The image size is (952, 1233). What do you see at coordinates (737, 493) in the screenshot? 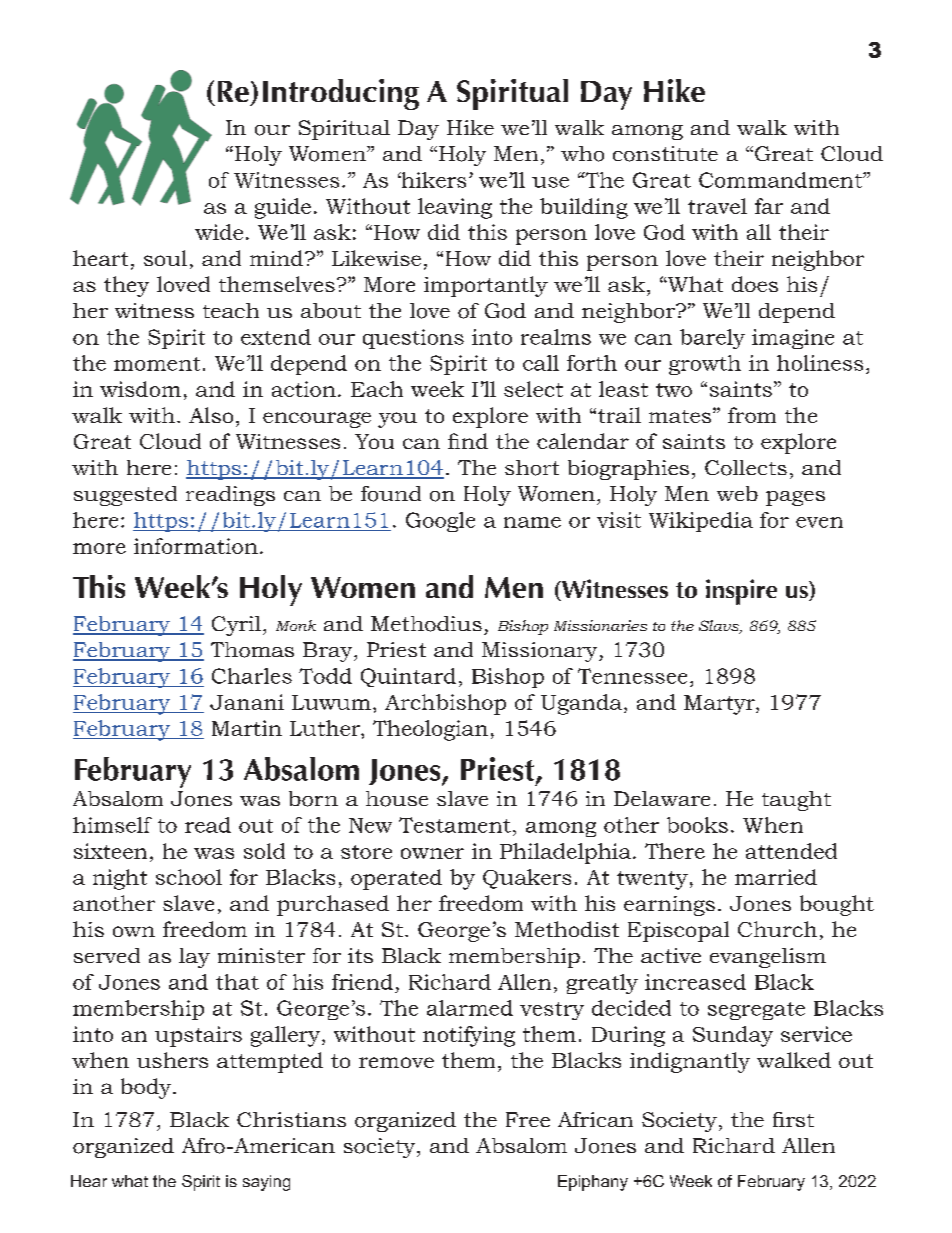
I see `web` at bounding box center [737, 493].
